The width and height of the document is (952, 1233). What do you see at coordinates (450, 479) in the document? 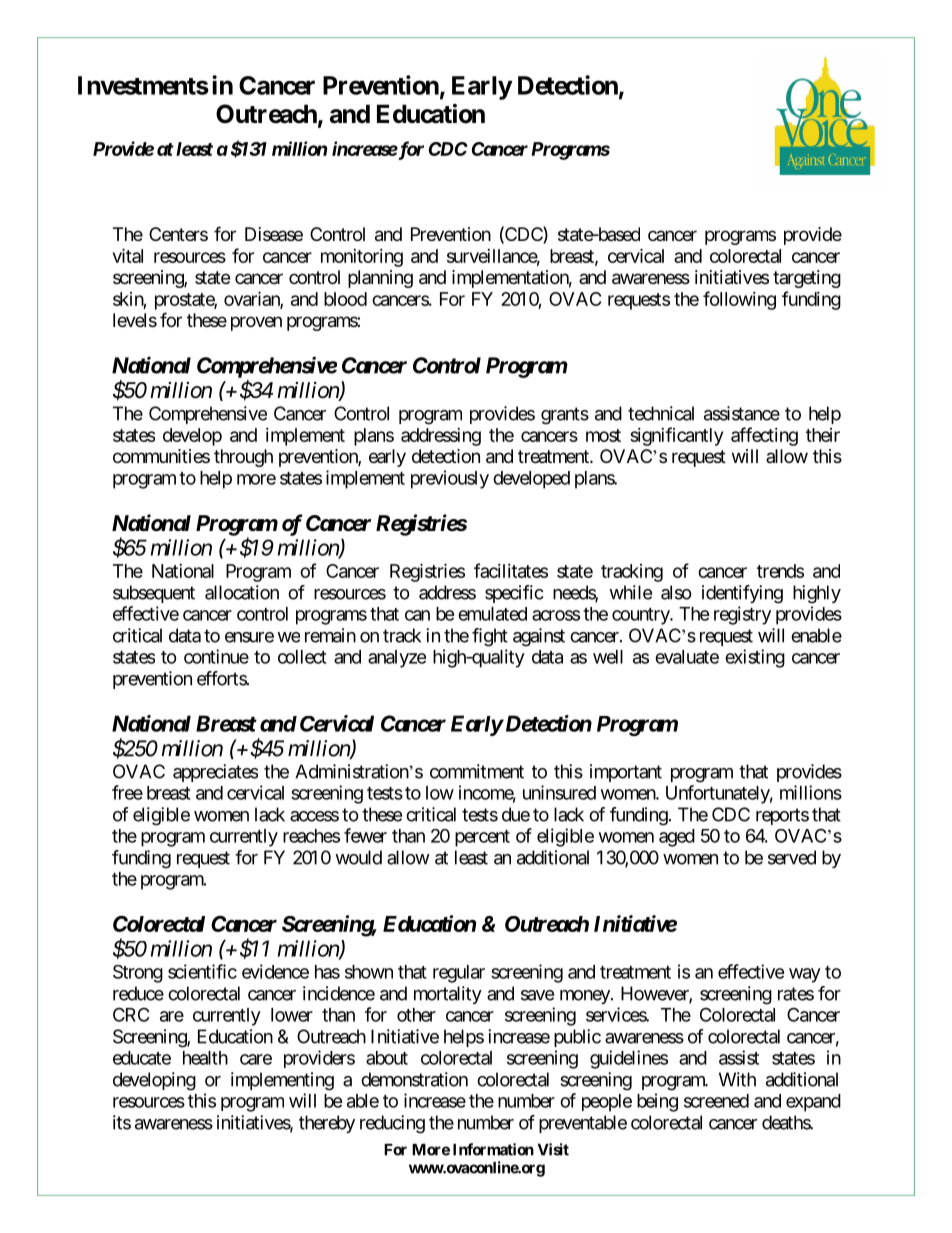
I see `previously` at bounding box center [450, 479].
